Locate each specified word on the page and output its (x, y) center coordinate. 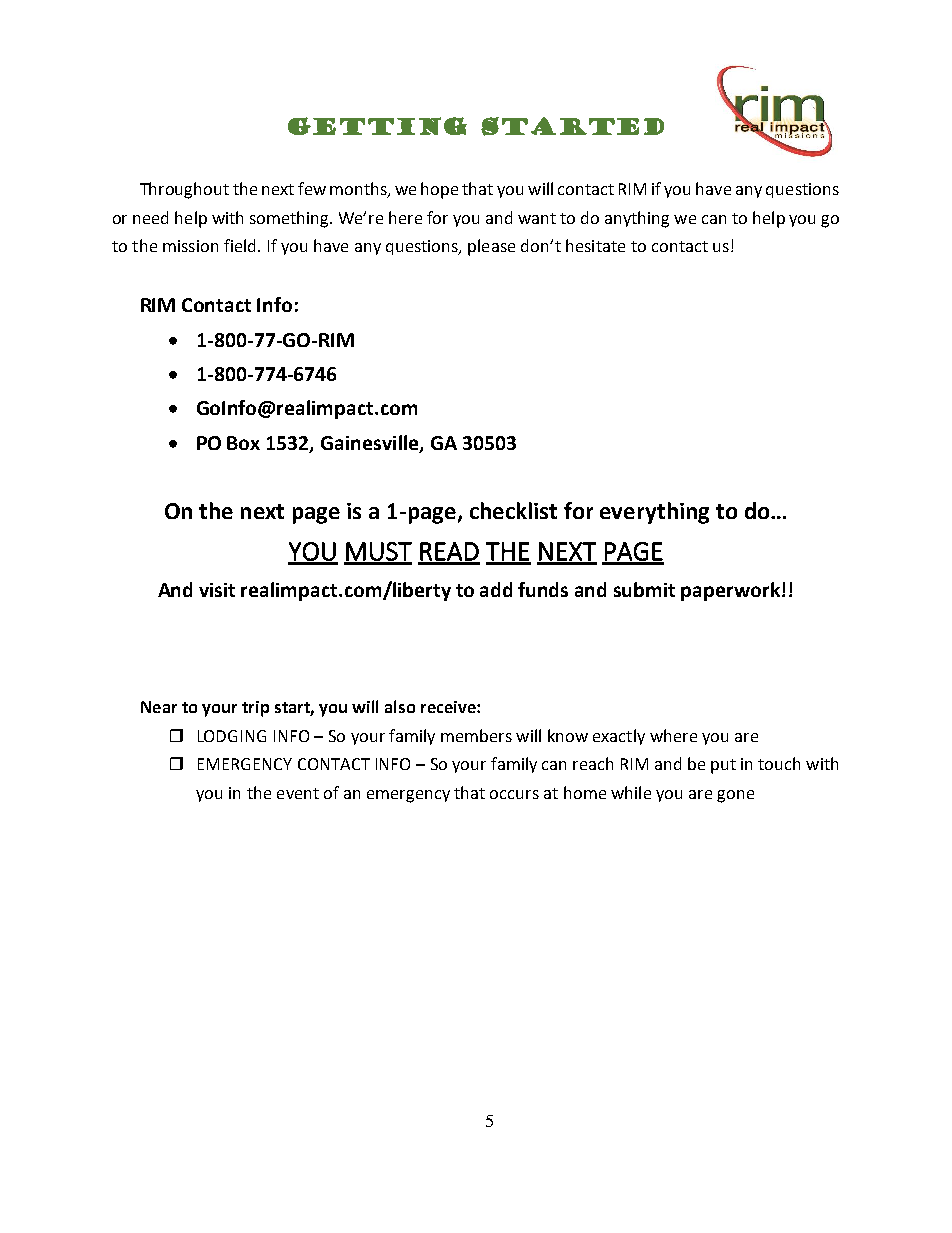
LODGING (232, 736)
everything (654, 513)
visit (217, 590)
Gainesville (371, 444)
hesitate (595, 245)
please (491, 247)
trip (255, 709)
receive (449, 707)
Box (243, 443)
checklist (513, 510)
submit (644, 589)
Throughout (184, 190)
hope (439, 190)
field (239, 245)
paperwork (730, 591)
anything (637, 219)
